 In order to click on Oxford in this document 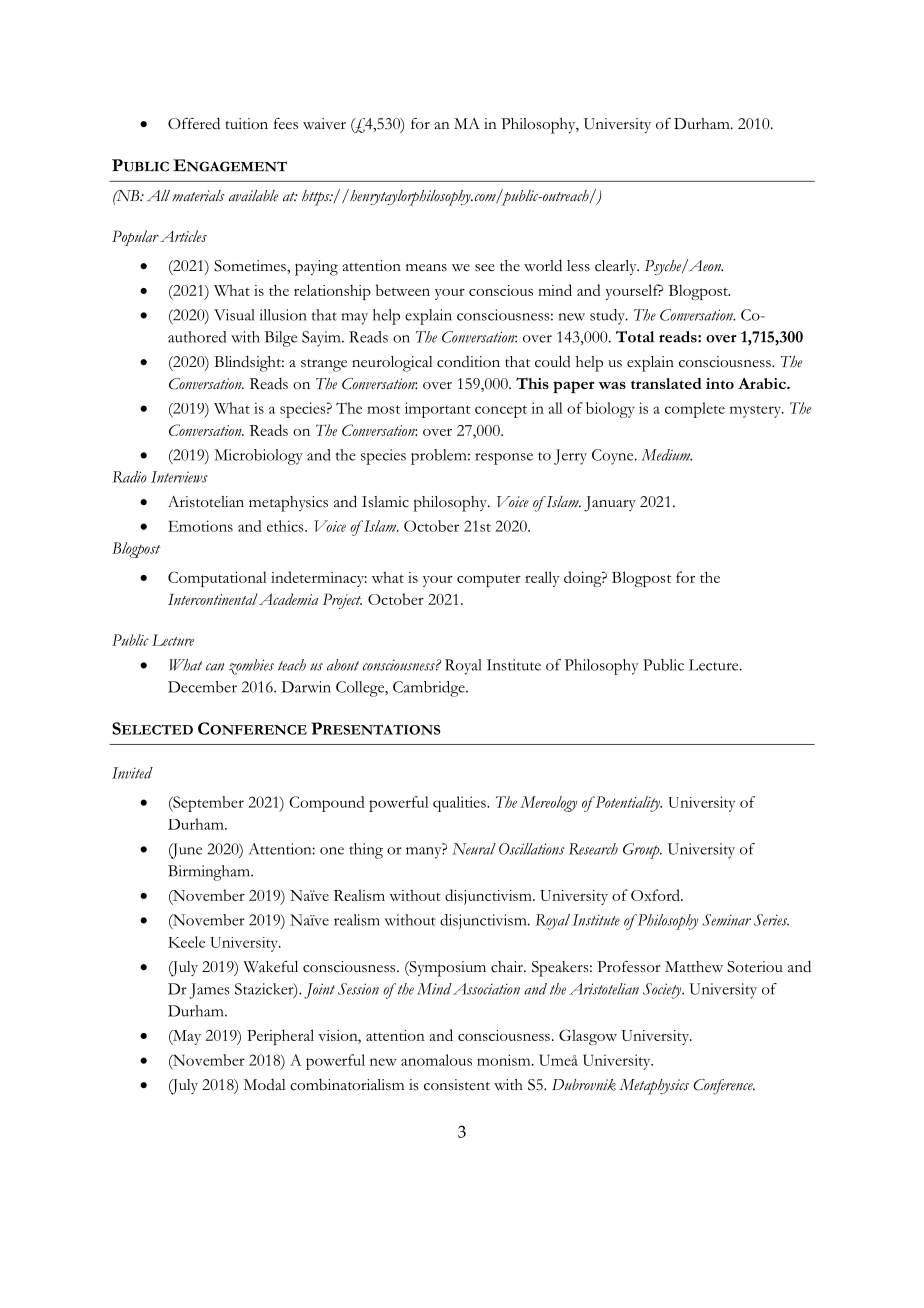, I will do `click(656, 895)`.
